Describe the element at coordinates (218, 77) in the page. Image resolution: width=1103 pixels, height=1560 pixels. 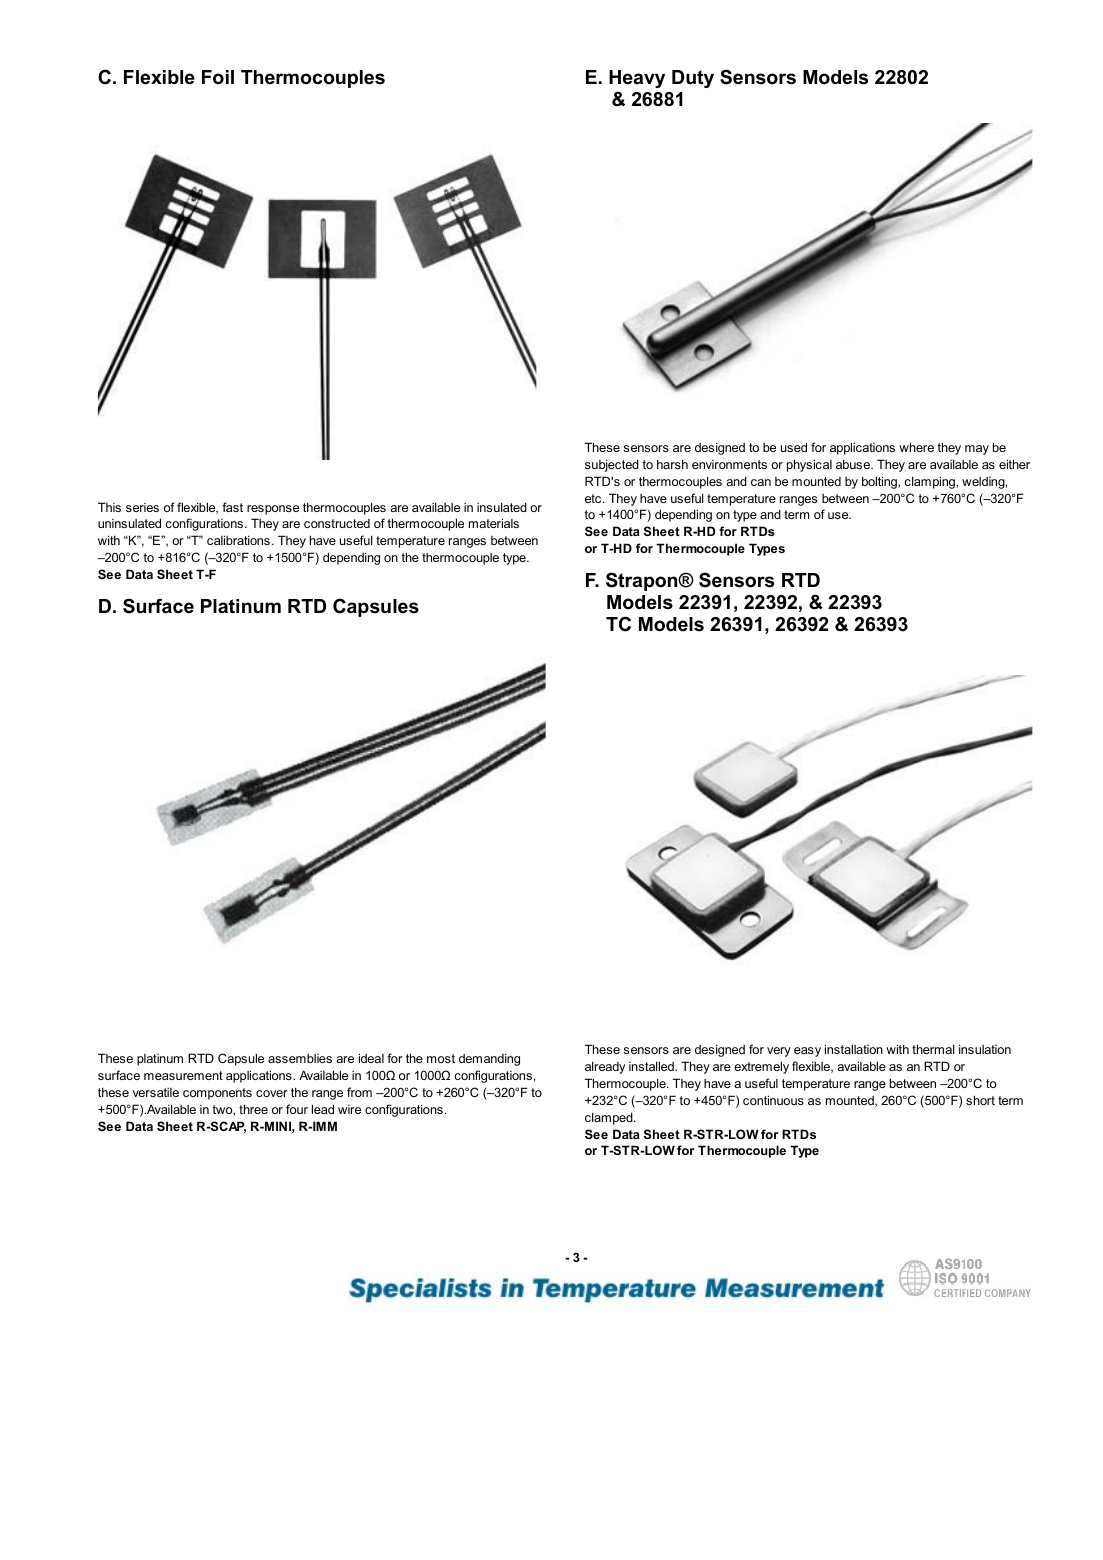
I see `Foil` at that location.
